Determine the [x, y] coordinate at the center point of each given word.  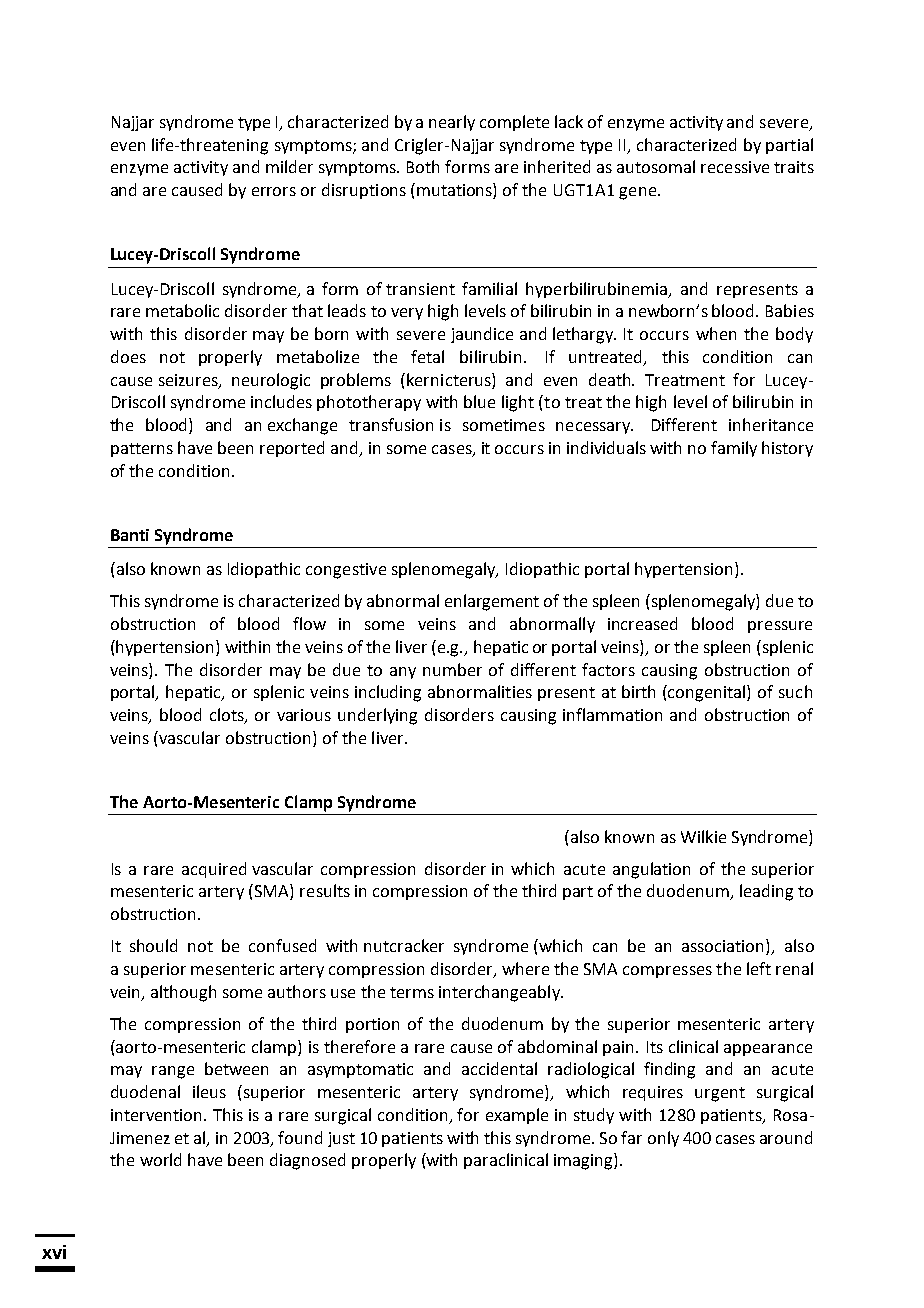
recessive [735, 167]
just [341, 1139]
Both [423, 166]
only [663, 1139]
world [160, 1159]
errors [274, 191]
